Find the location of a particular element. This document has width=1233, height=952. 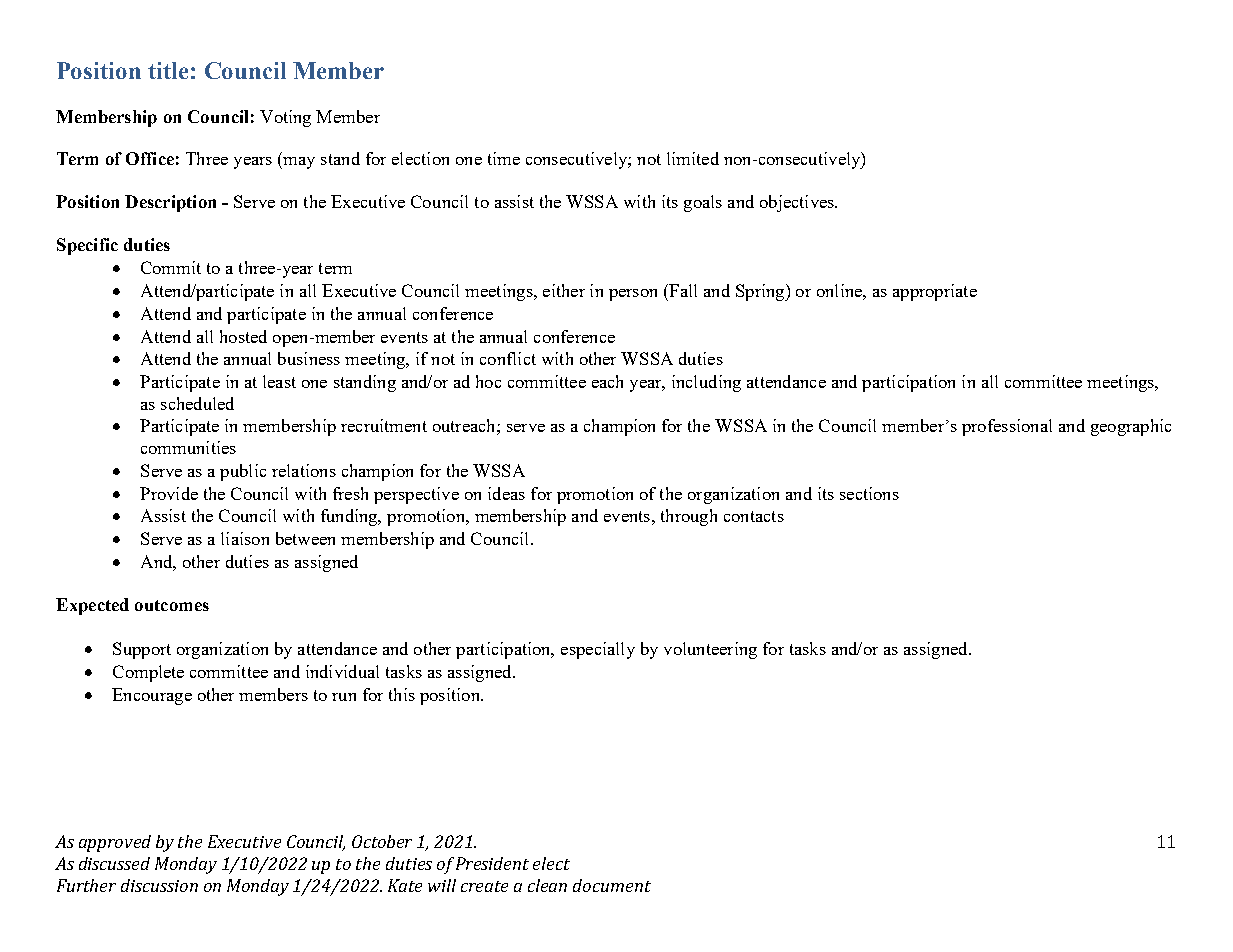

document is located at coordinates (612, 885).
